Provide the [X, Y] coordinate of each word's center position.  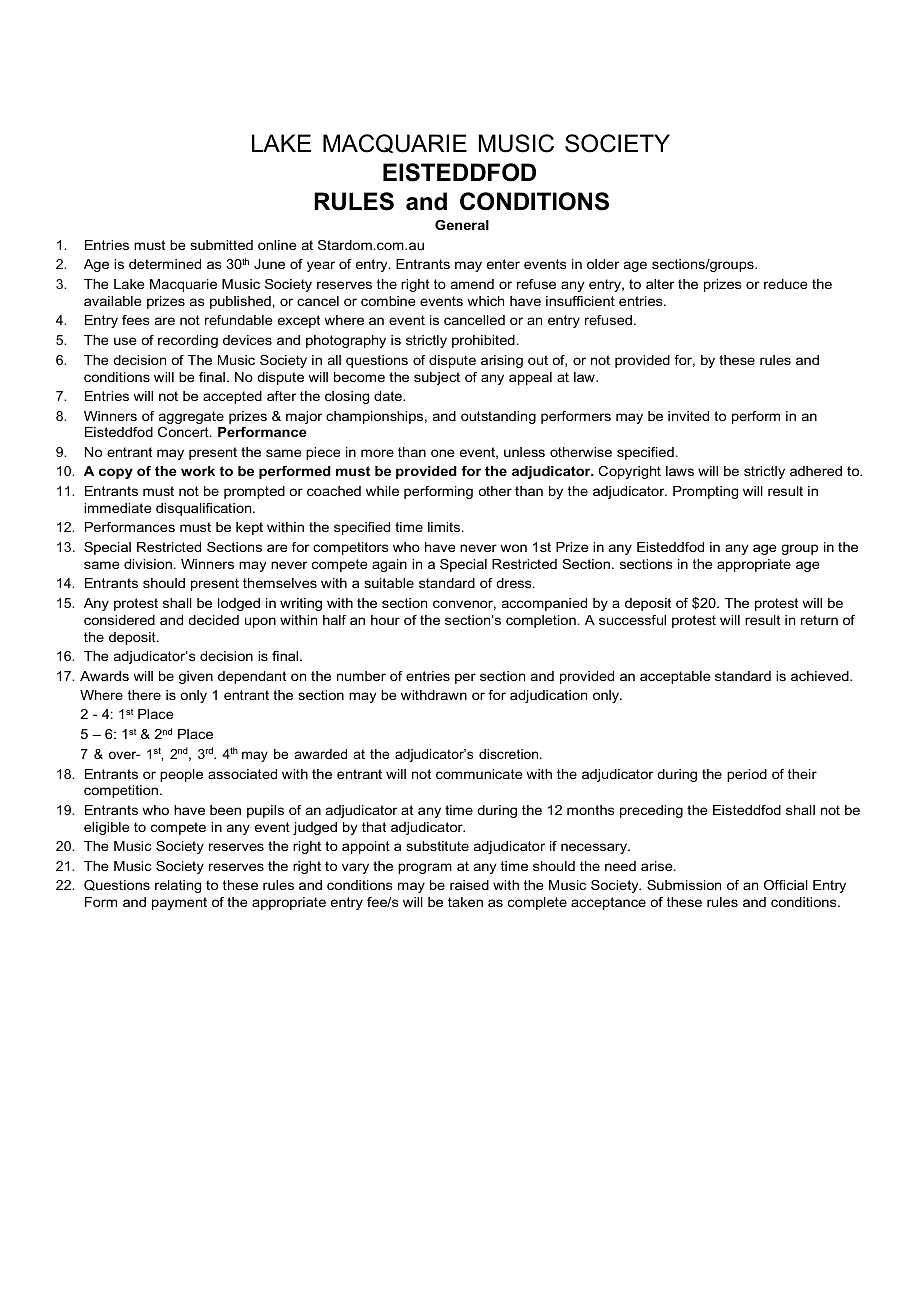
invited [688, 416]
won [513, 548]
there [144, 695]
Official [786, 885]
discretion [510, 754]
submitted [221, 245]
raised [469, 885]
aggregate [191, 417]
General [462, 225]
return [819, 620]
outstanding [498, 417]
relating [178, 886]
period [747, 775]
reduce [786, 284]
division [148, 564]
